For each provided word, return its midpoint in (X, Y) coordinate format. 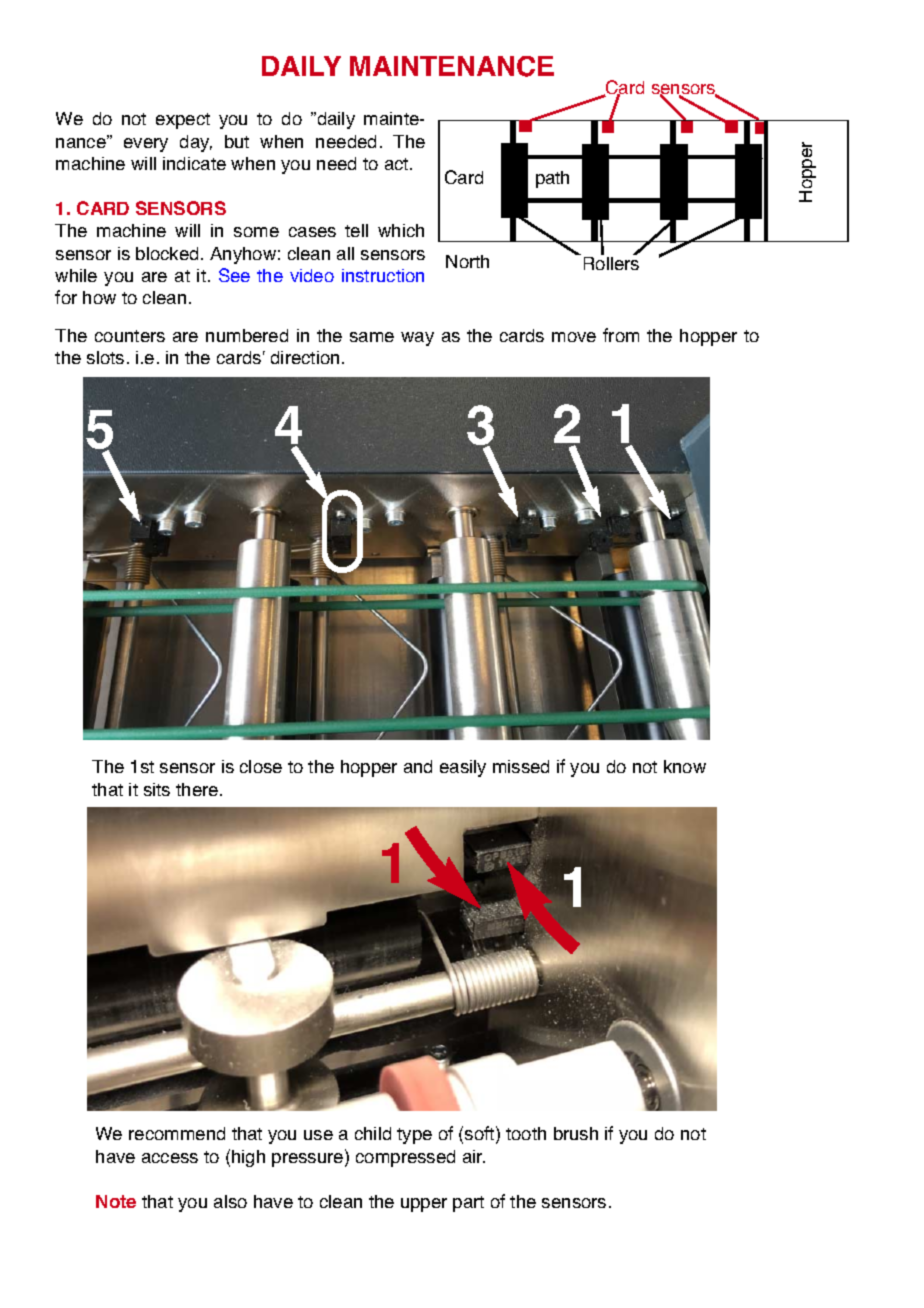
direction (305, 357)
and (418, 766)
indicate (194, 163)
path (552, 179)
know (685, 766)
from (621, 335)
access (170, 1158)
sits (157, 789)
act (398, 164)
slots (105, 357)
